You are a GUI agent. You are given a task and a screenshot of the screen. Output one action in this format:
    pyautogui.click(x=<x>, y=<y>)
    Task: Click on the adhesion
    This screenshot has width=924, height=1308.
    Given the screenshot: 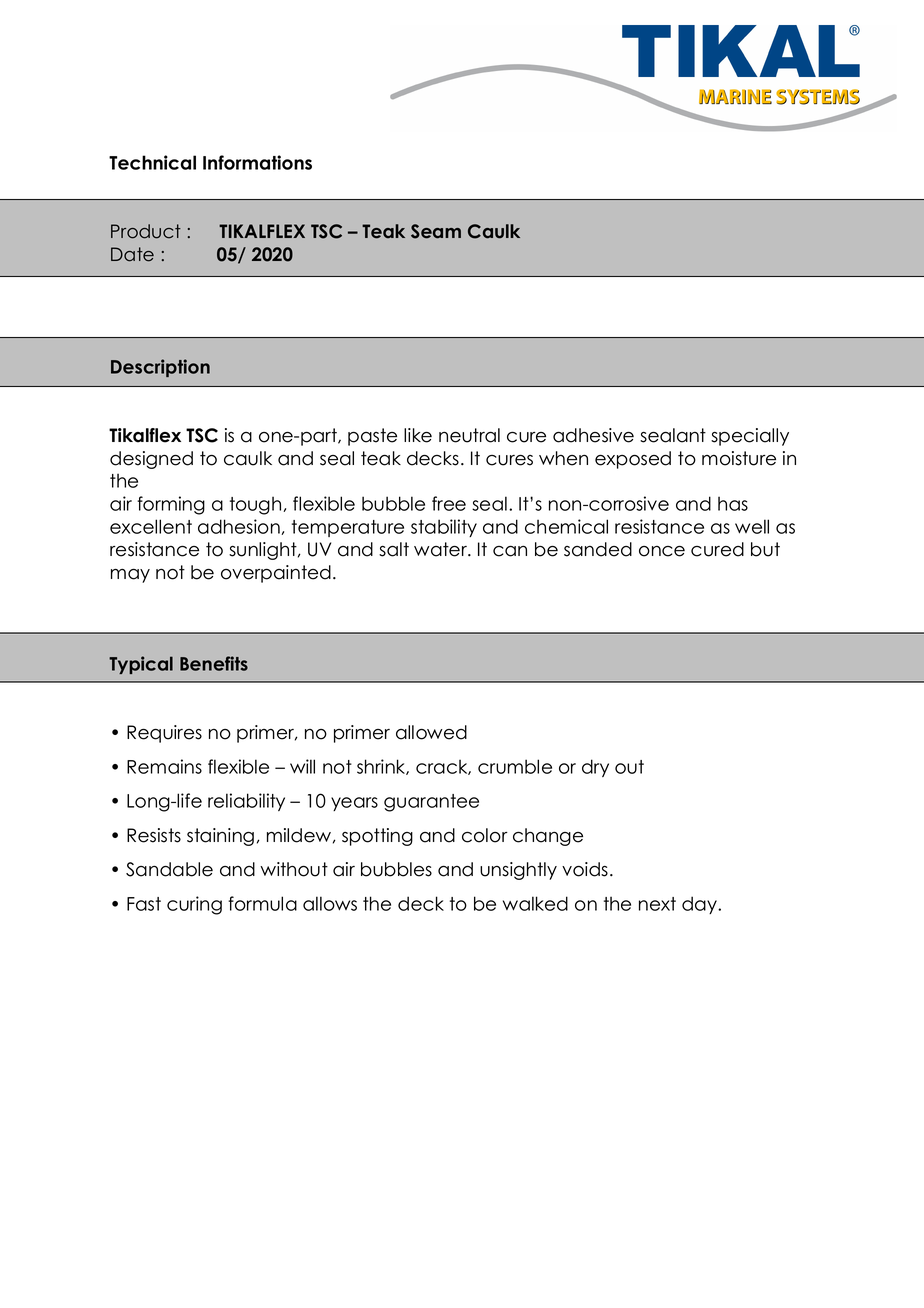 What is the action you would take?
    pyautogui.click(x=240, y=527)
